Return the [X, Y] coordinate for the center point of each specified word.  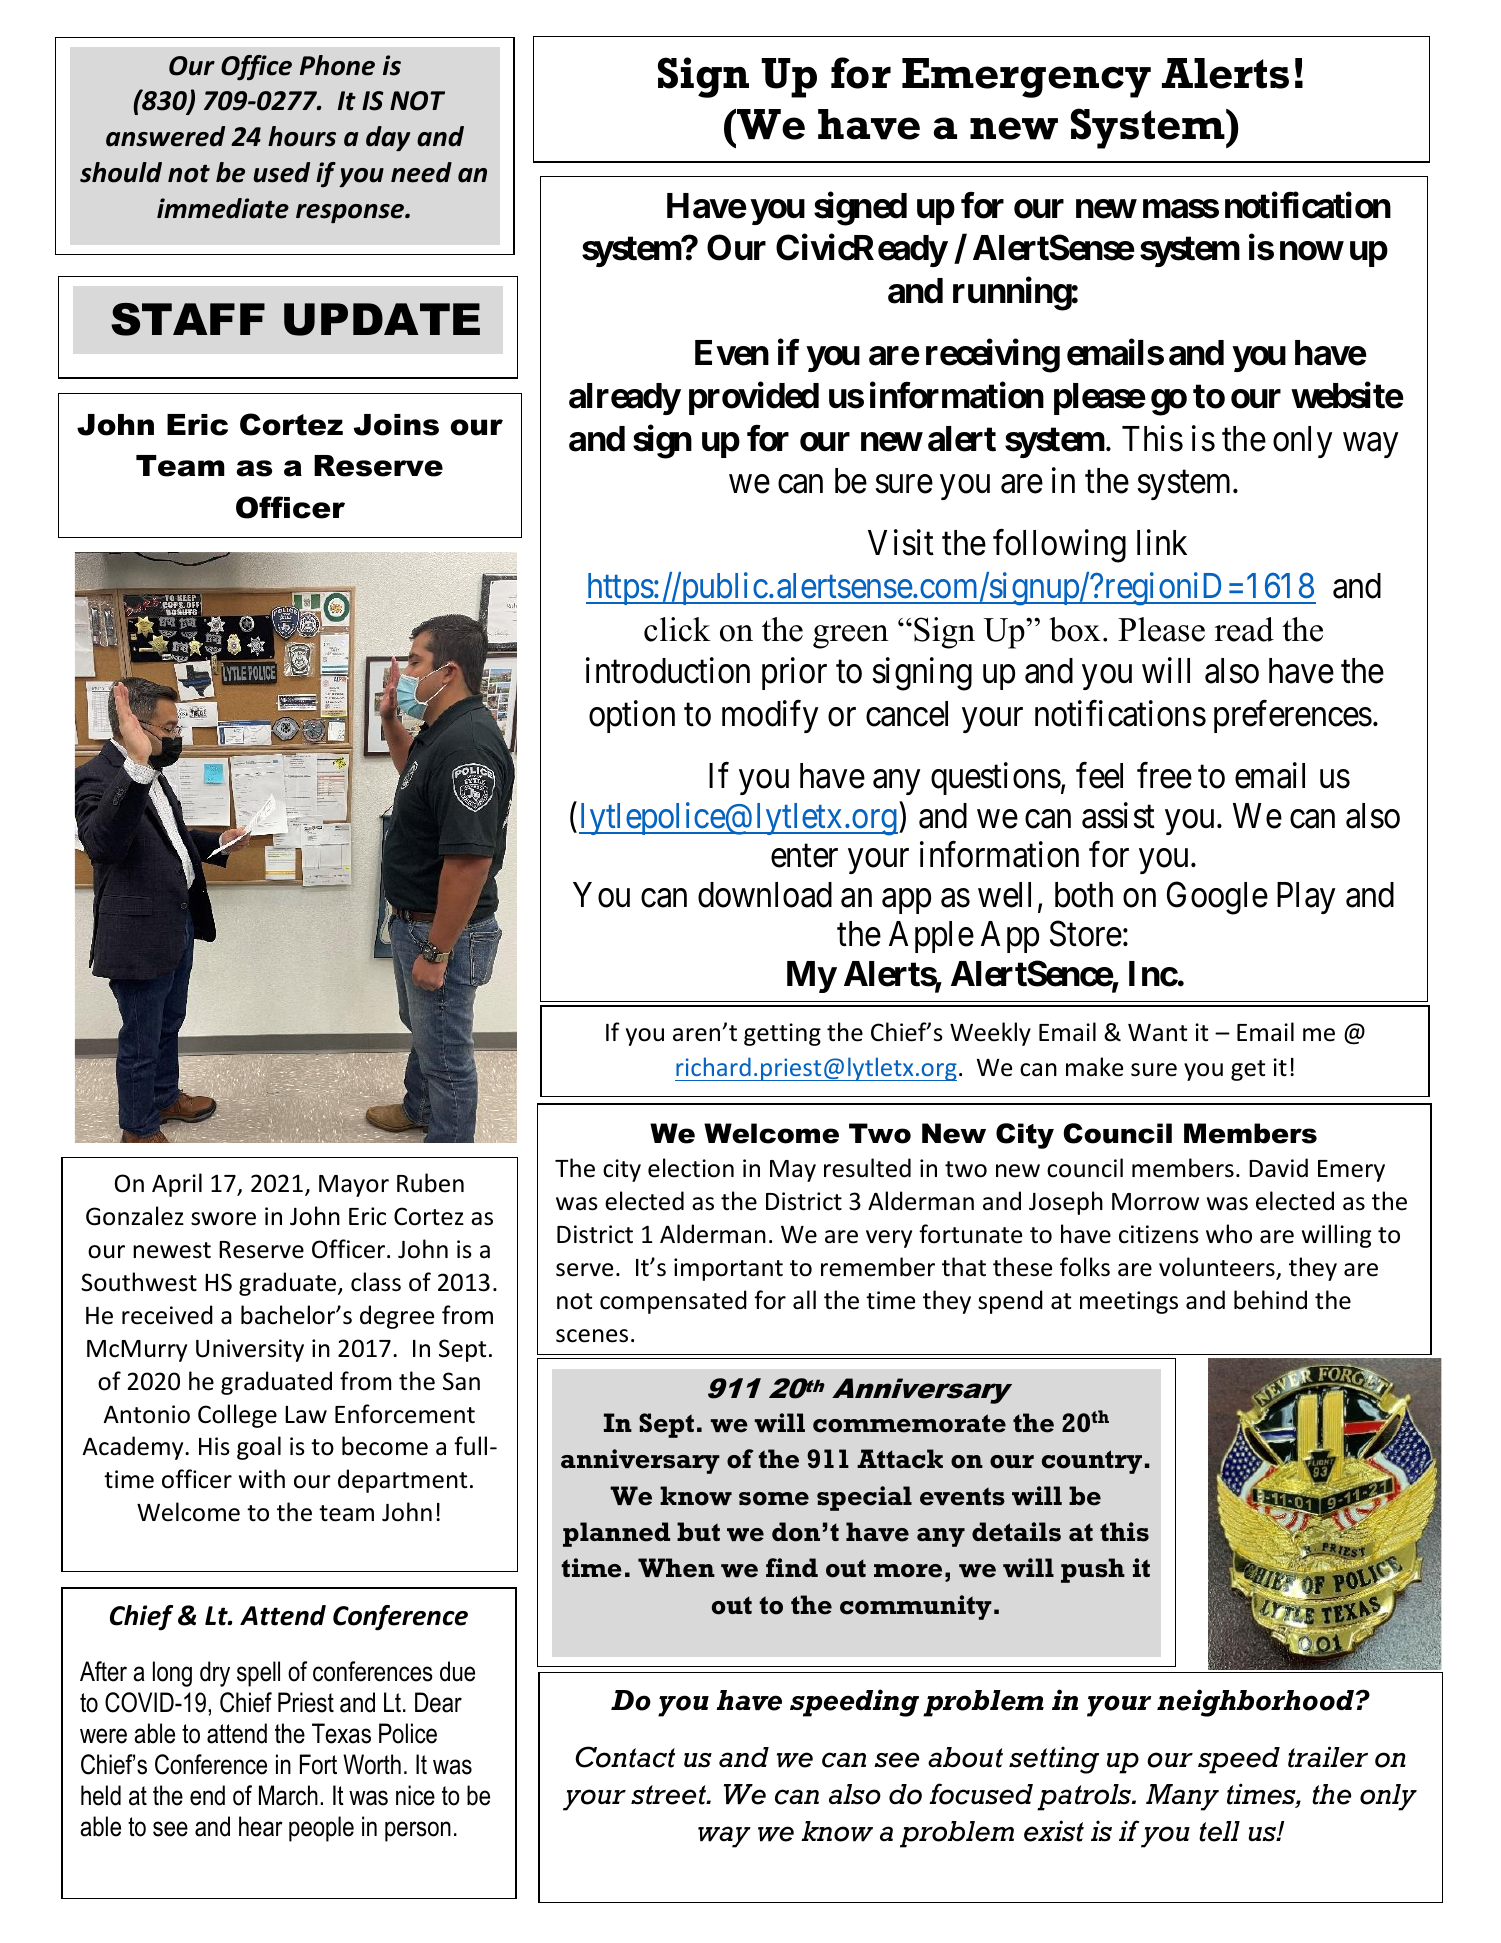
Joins [396, 425]
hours [302, 136]
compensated [673, 1302]
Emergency [1026, 78]
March [288, 1795]
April [177, 1185]
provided [754, 398]
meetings [1129, 1302]
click [677, 629]
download [765, 895]
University [250, 1350]
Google [1217, 898]
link [1162, 542]
